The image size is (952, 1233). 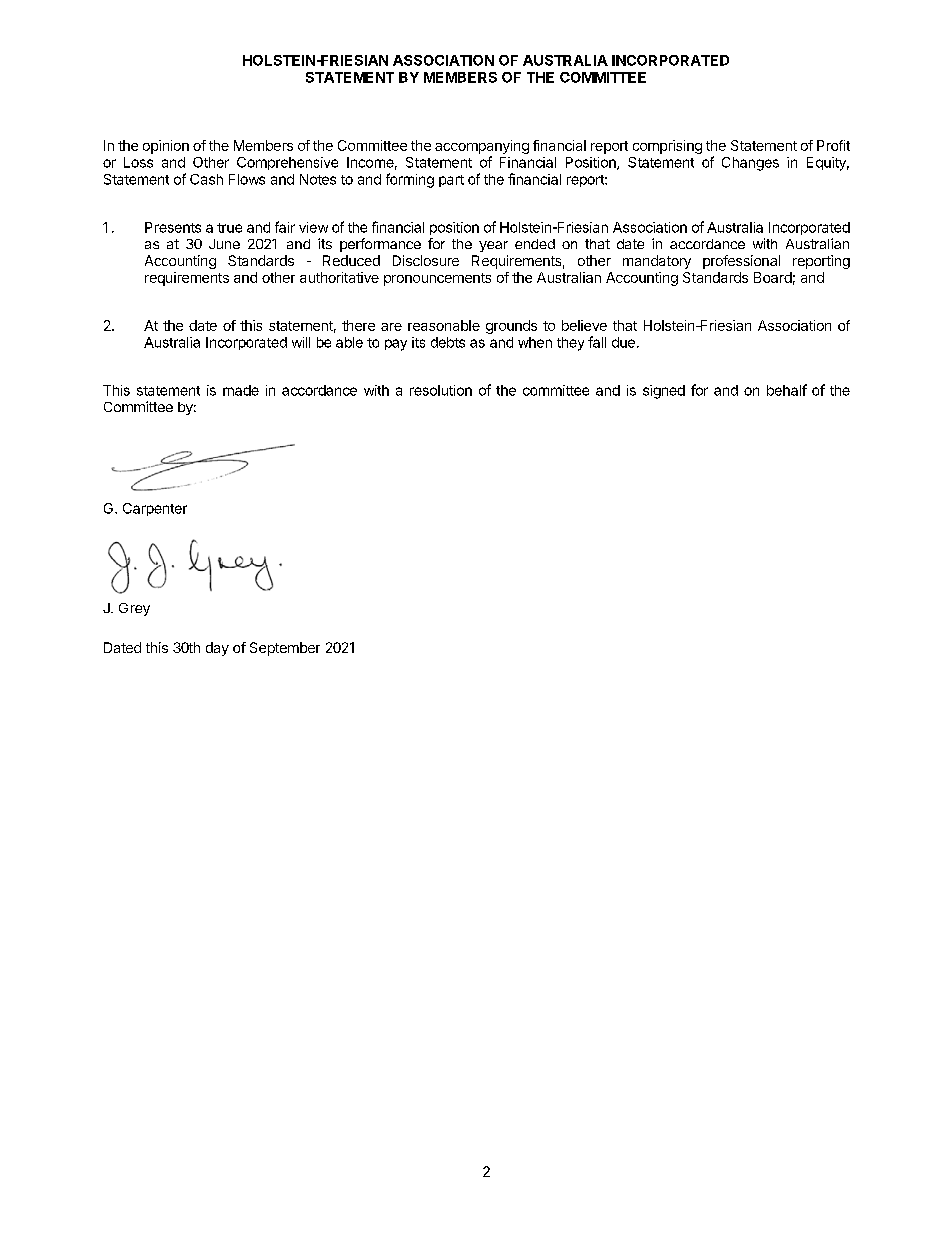 I want to click on year, so click(x=493, y=246).
